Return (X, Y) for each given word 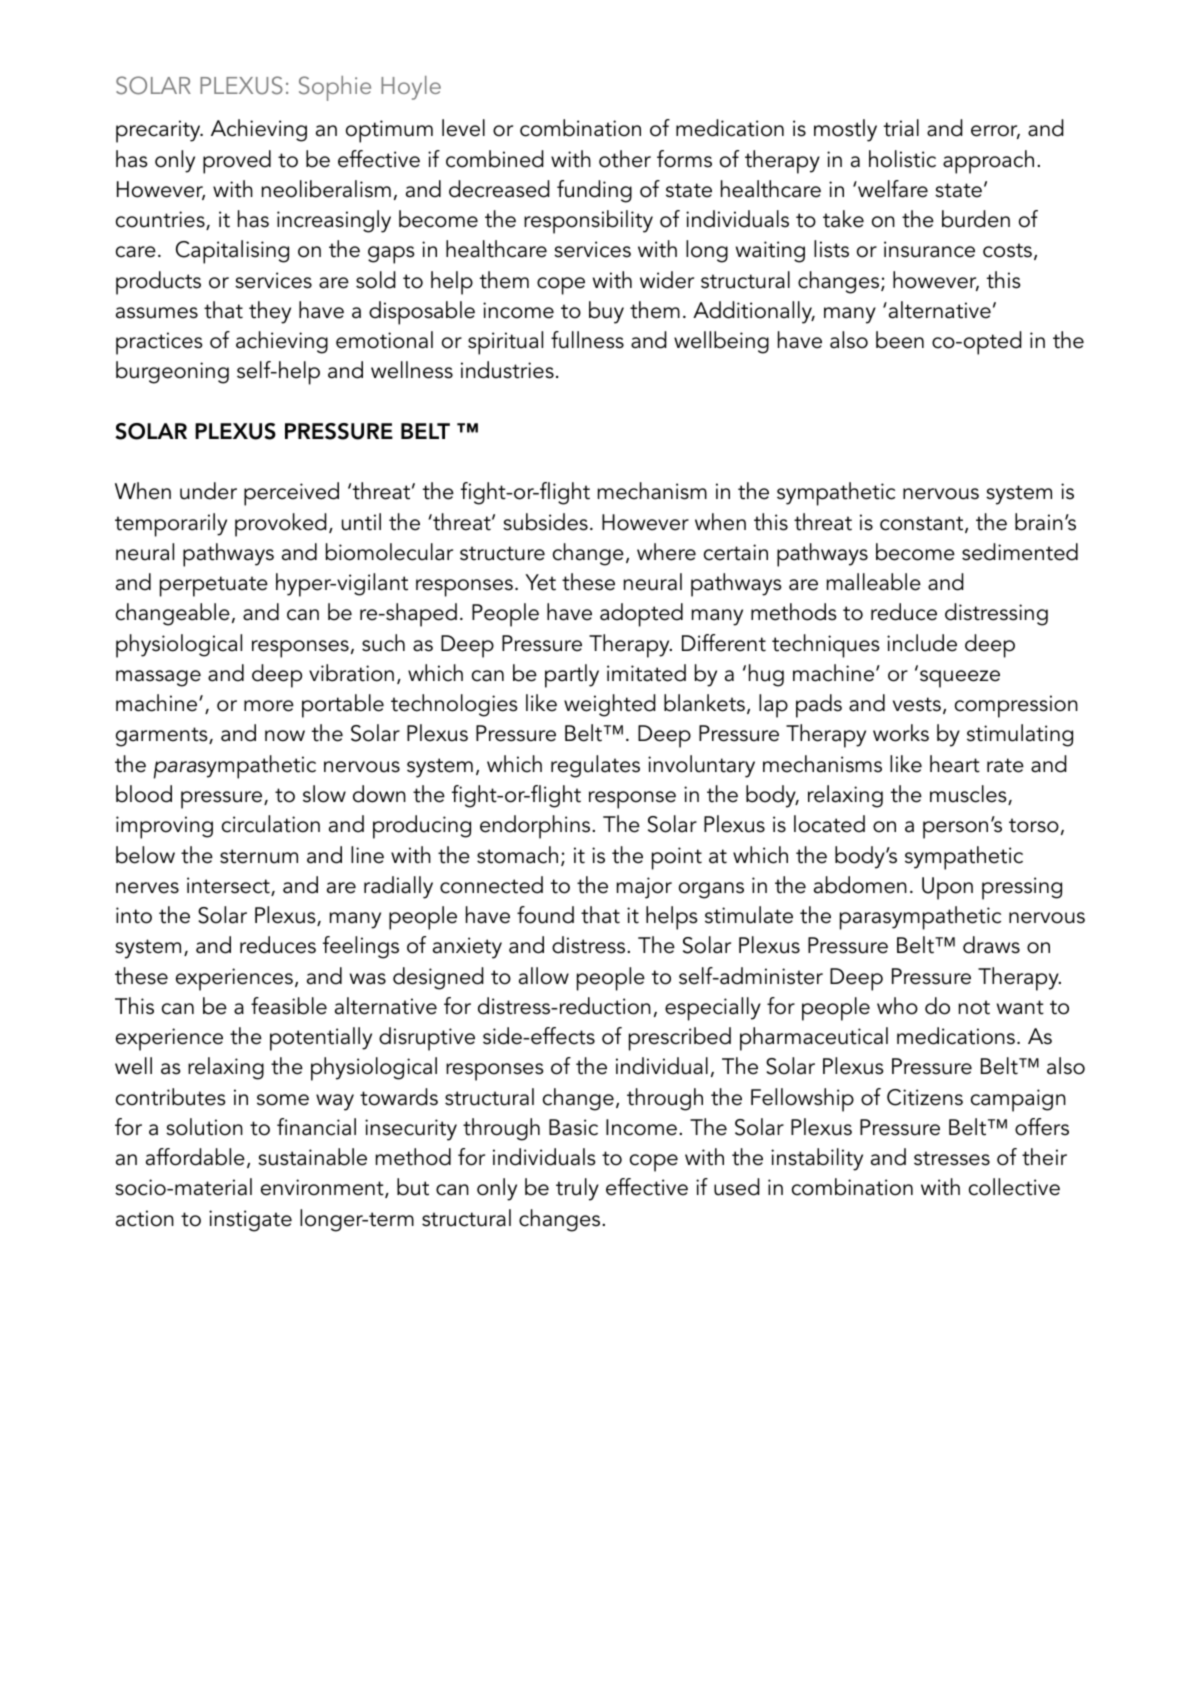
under (208, 491)
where (666, 552)
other (625, 159)
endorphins (536, 827)
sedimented (1020, 552)
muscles (969, 795)
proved (237, 162)
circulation (271, 824)
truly (577, 1189)
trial (901, 128)
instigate (250, 1221)
